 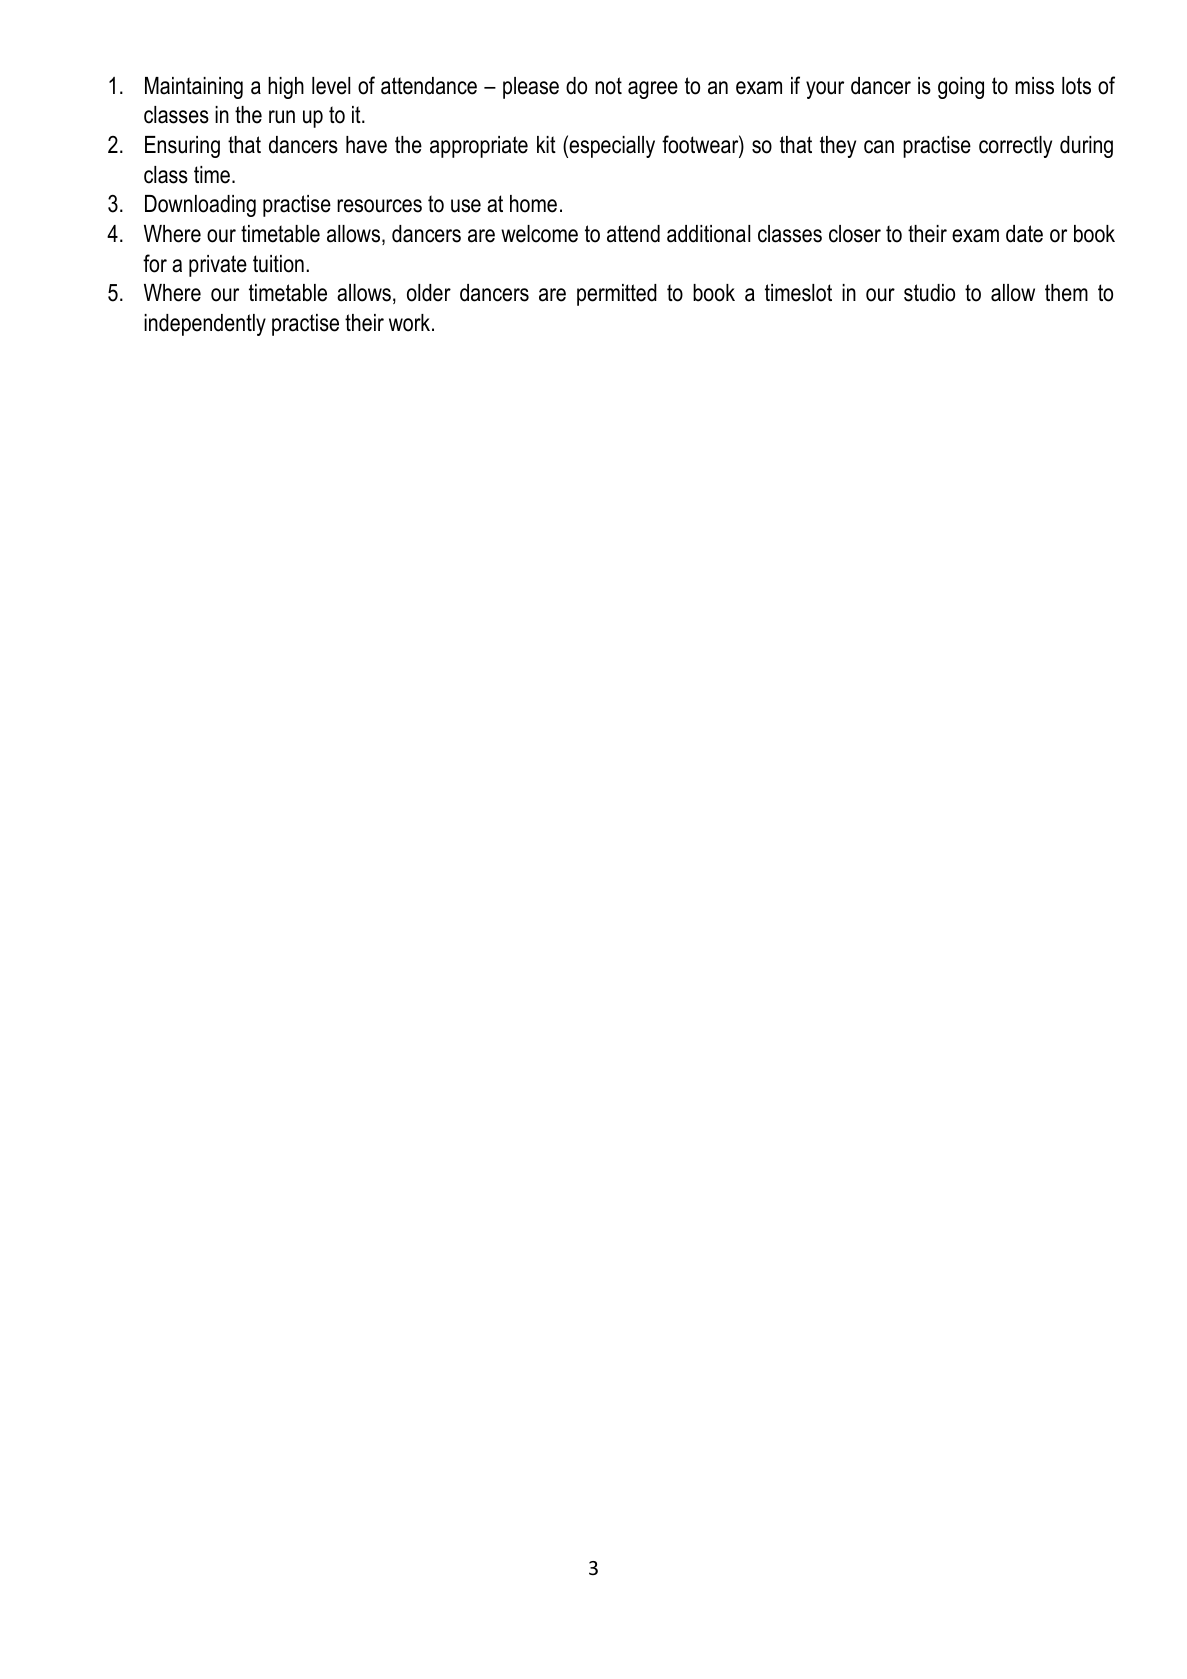 I want to click on Downloading, so click(x=200, y=206).
